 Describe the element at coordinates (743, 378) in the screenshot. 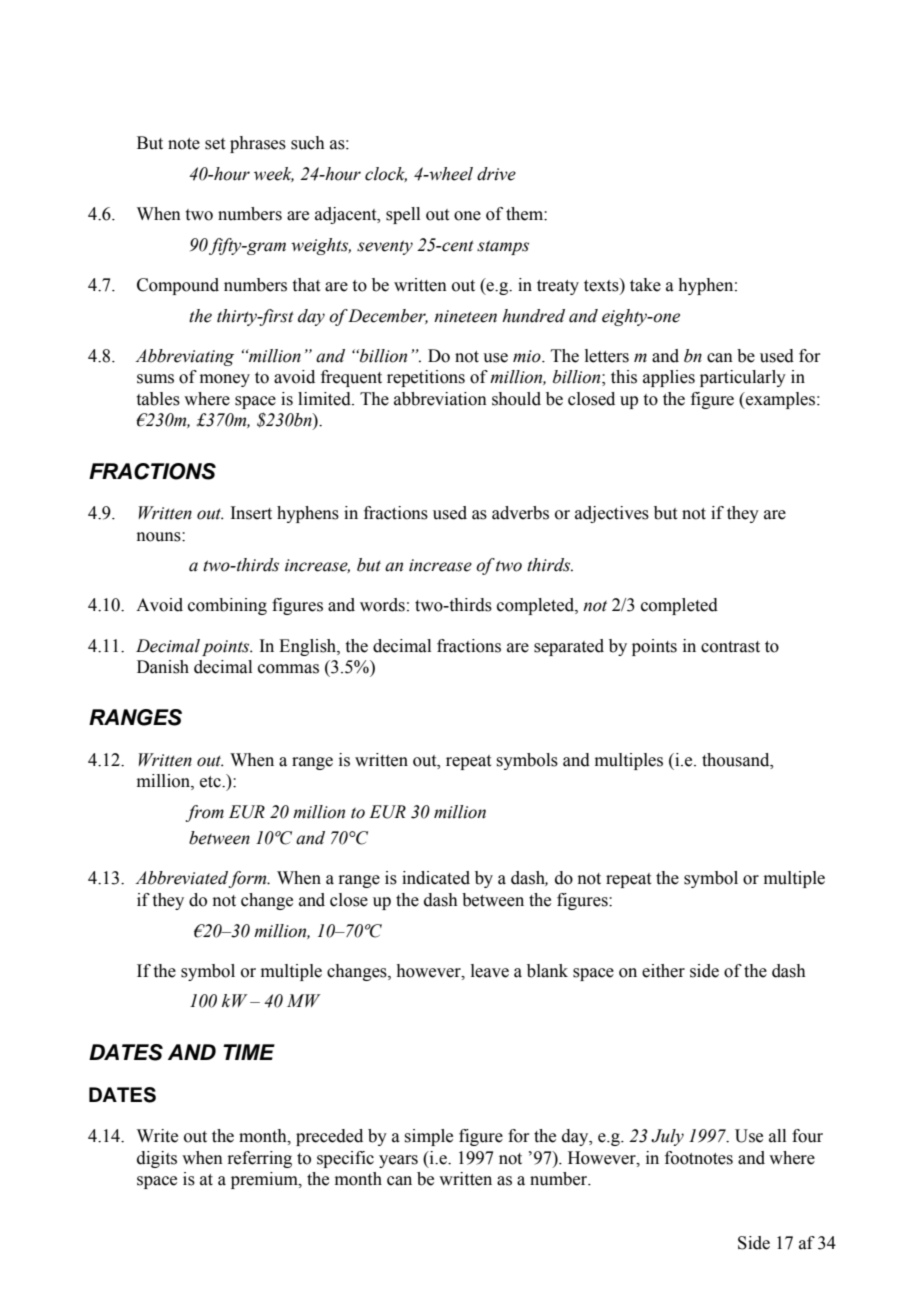

I see `particularly` at that location.
